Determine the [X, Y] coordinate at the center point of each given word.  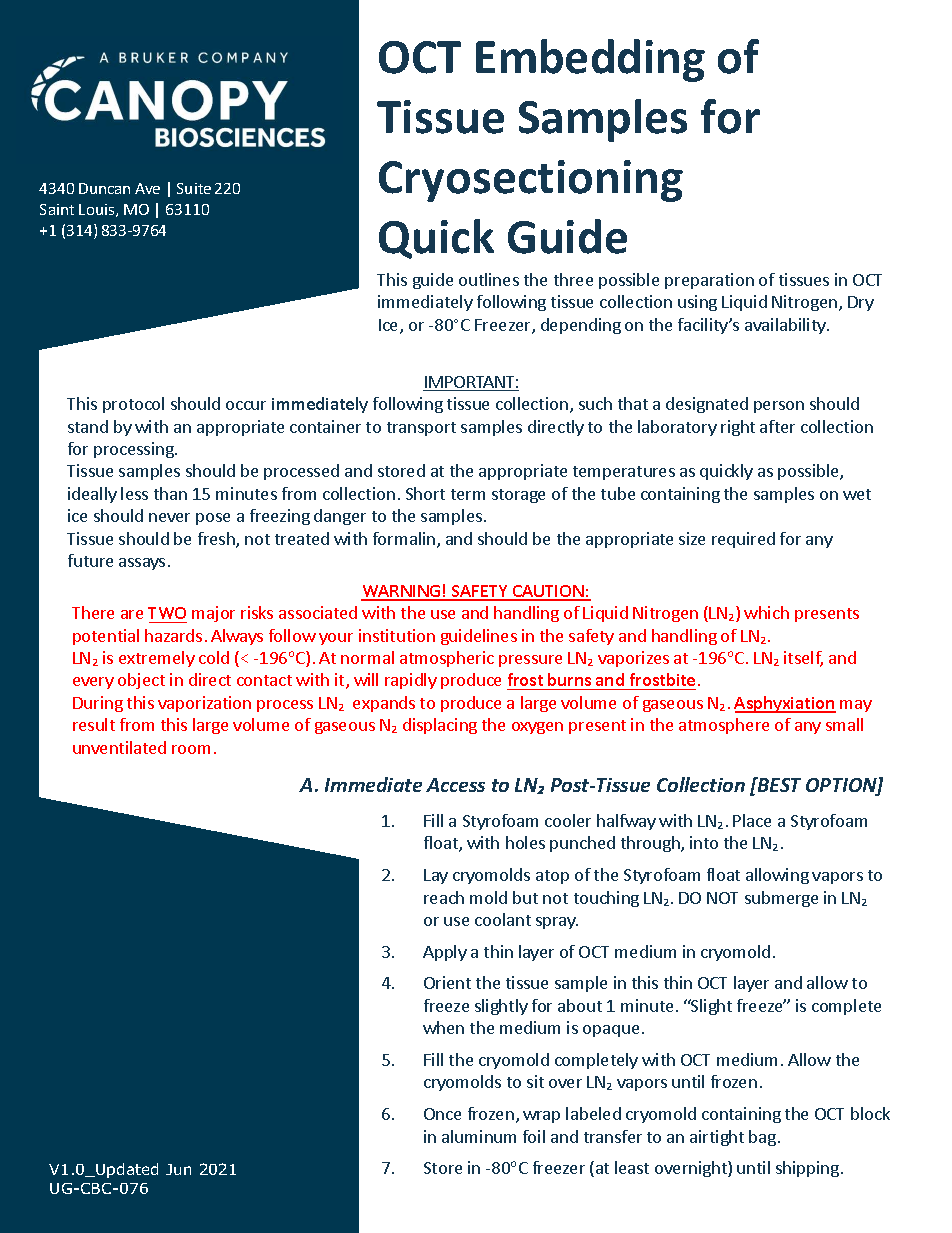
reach [444, 897]
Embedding [590, 60]
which [766, 612]
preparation [709, 281]
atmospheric [447, 659]
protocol [133, 405]
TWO [167, 613]
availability [786, 326]
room [191, 749]
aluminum [479, 1136]
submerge [781, 899]
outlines [489, 279]
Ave [147, 188]
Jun [178, 1169]
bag [762, 1138]
